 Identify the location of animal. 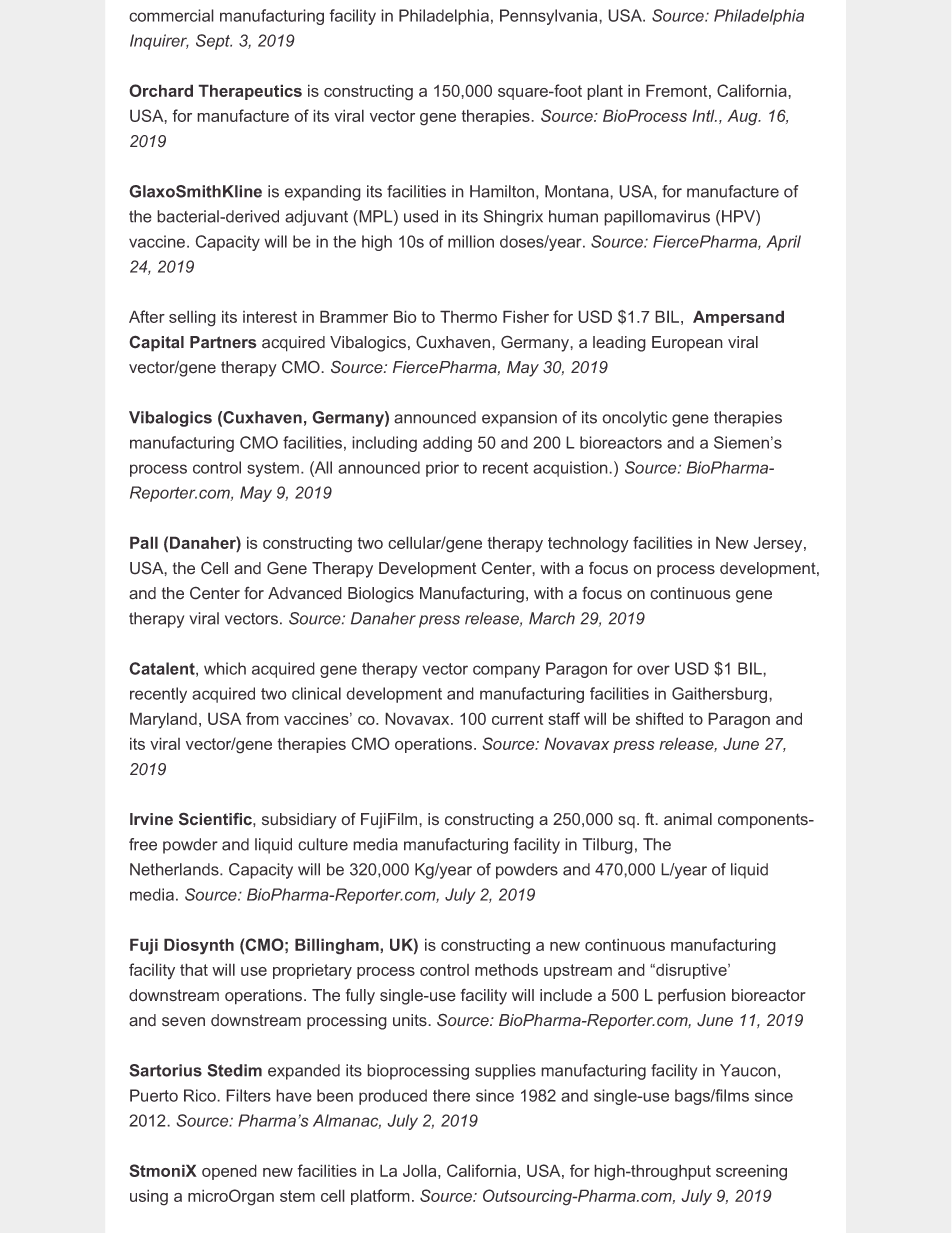
(688, 819).
